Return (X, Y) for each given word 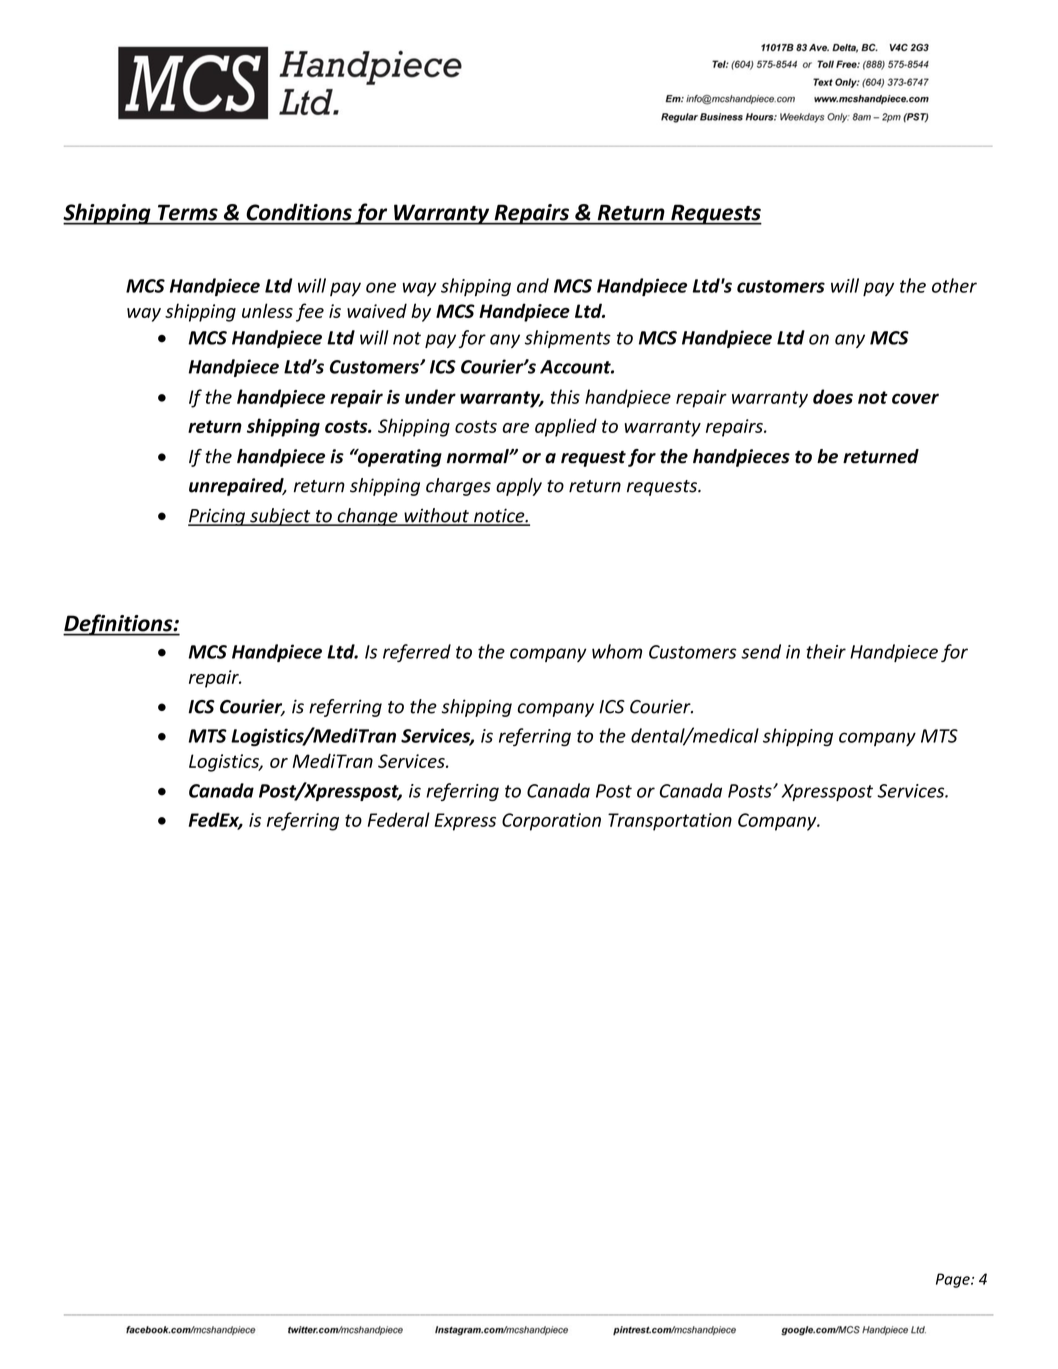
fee (310, 312)
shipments (568, 339)
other (954, 285)
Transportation (670, 822)
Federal (399, 819)
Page (954, 1280)
